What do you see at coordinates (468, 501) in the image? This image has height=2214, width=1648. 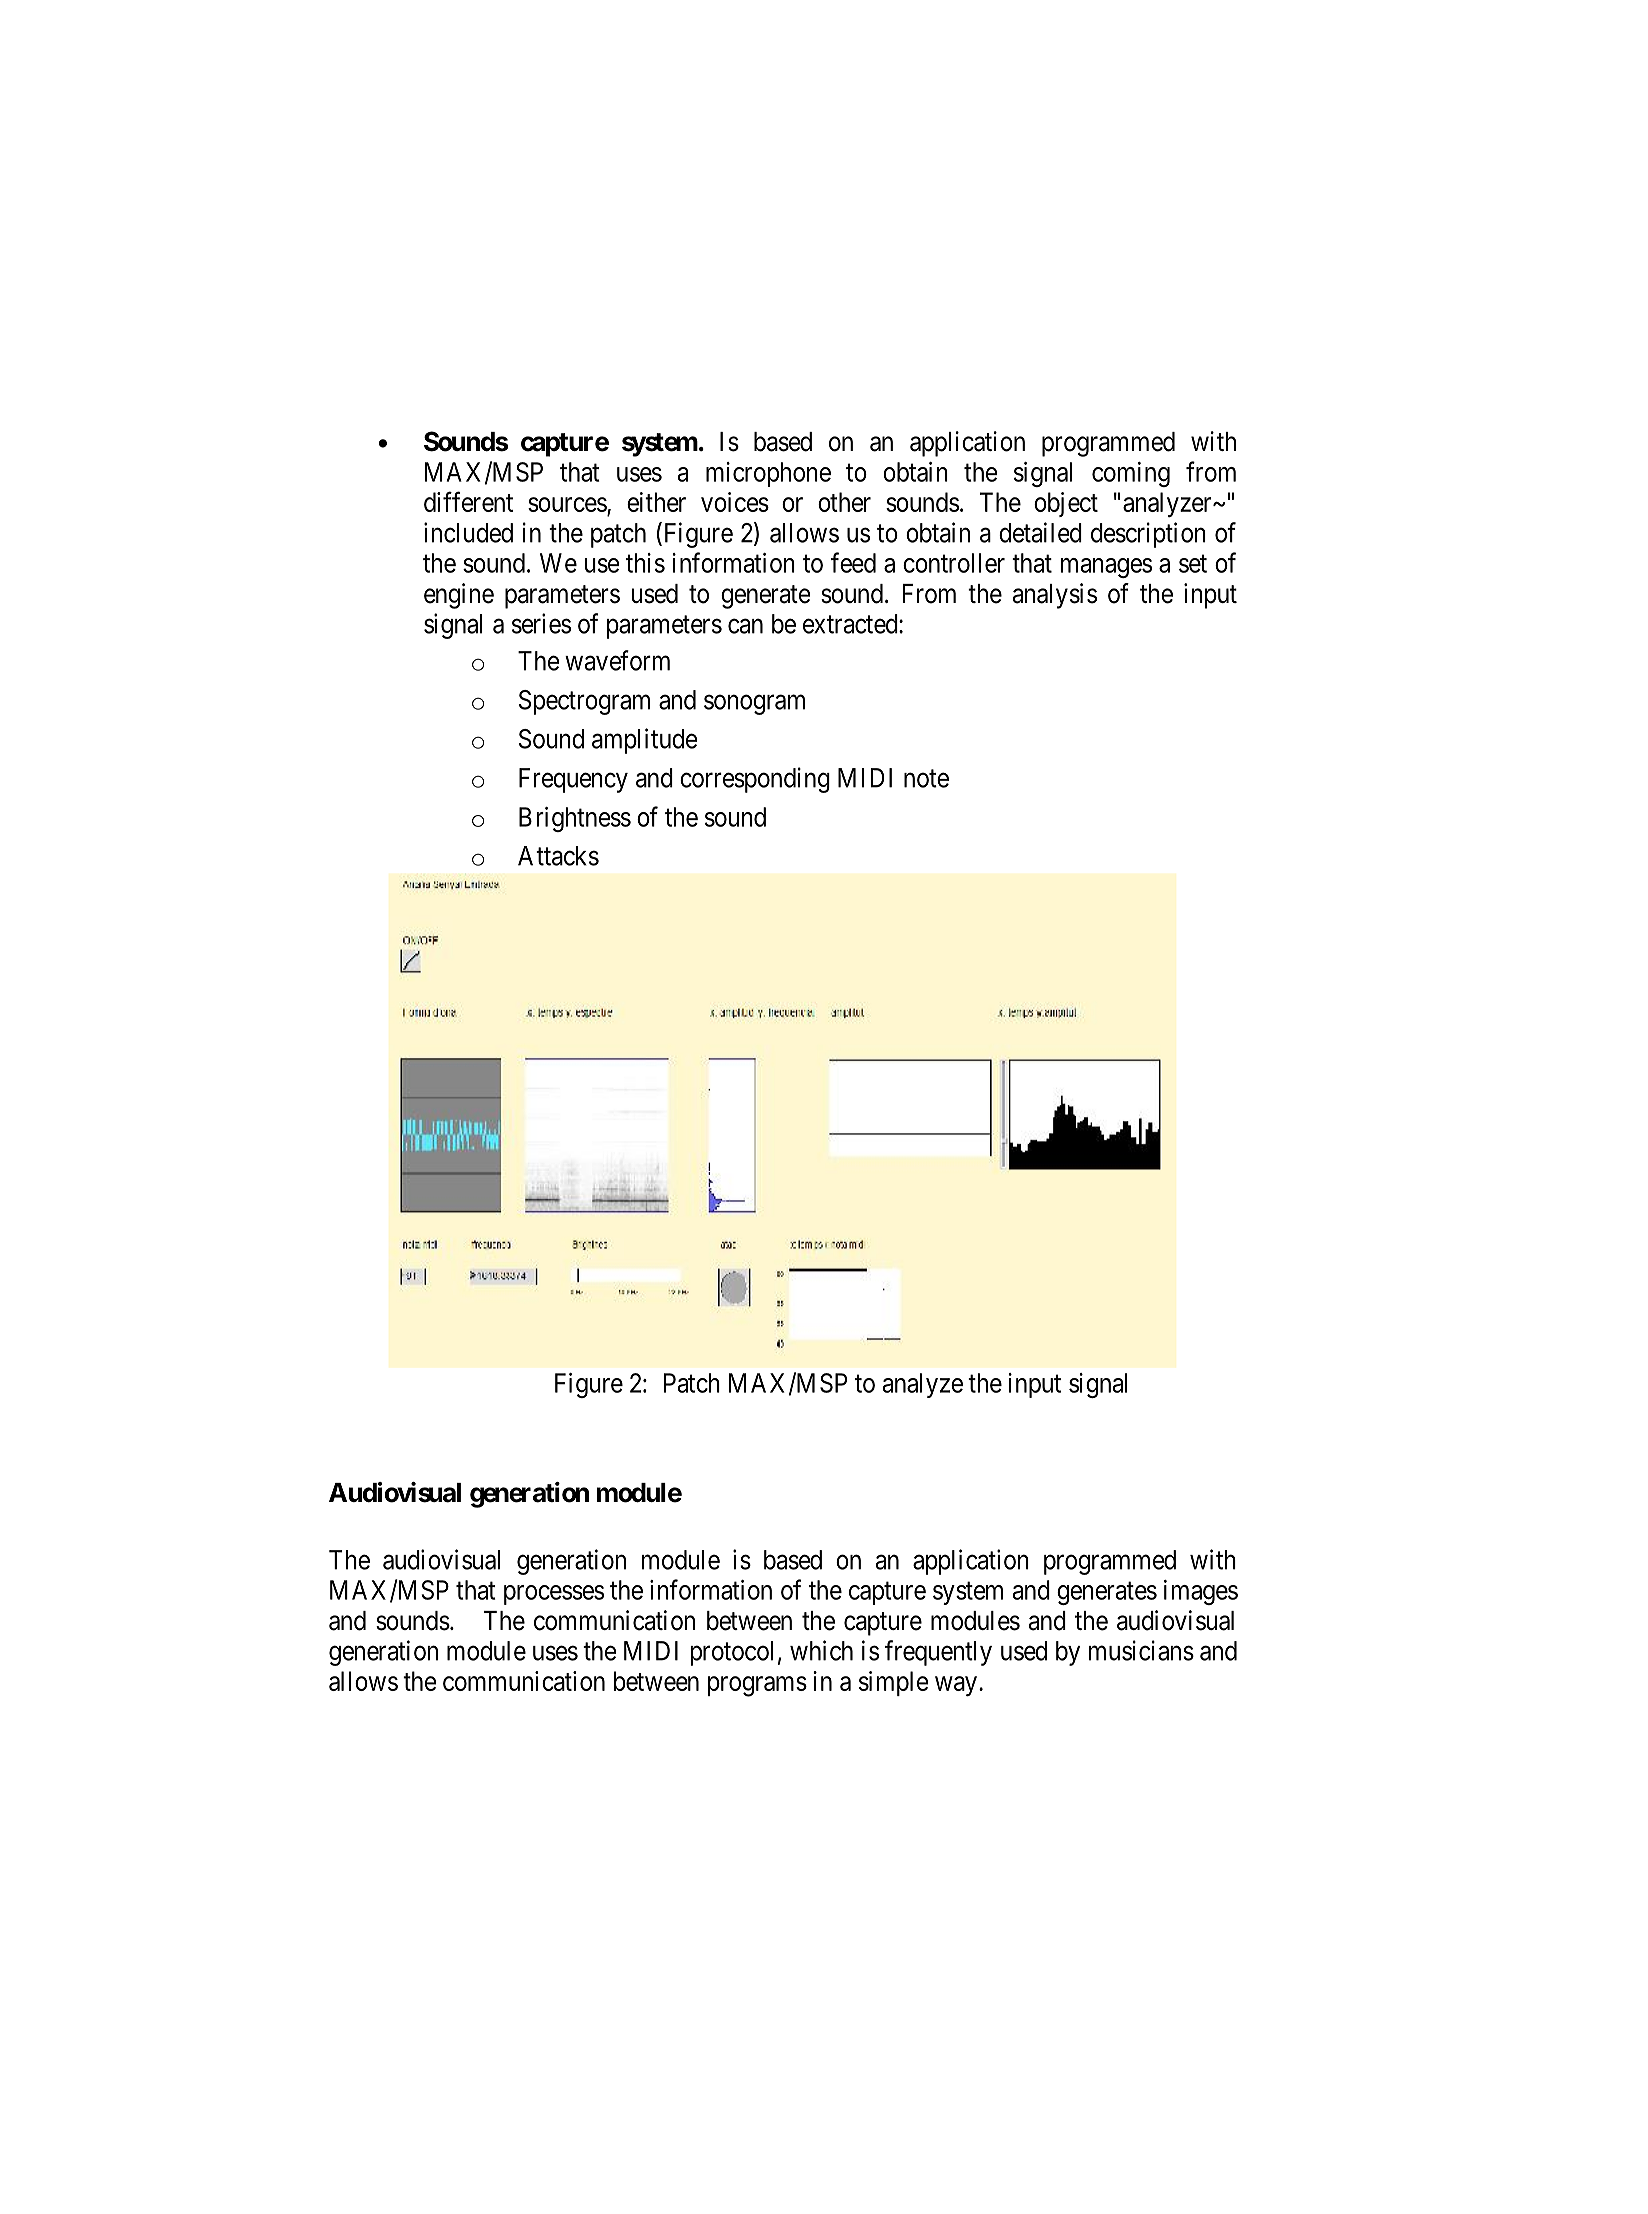 I see `different` at bounding box center [468, 501].
